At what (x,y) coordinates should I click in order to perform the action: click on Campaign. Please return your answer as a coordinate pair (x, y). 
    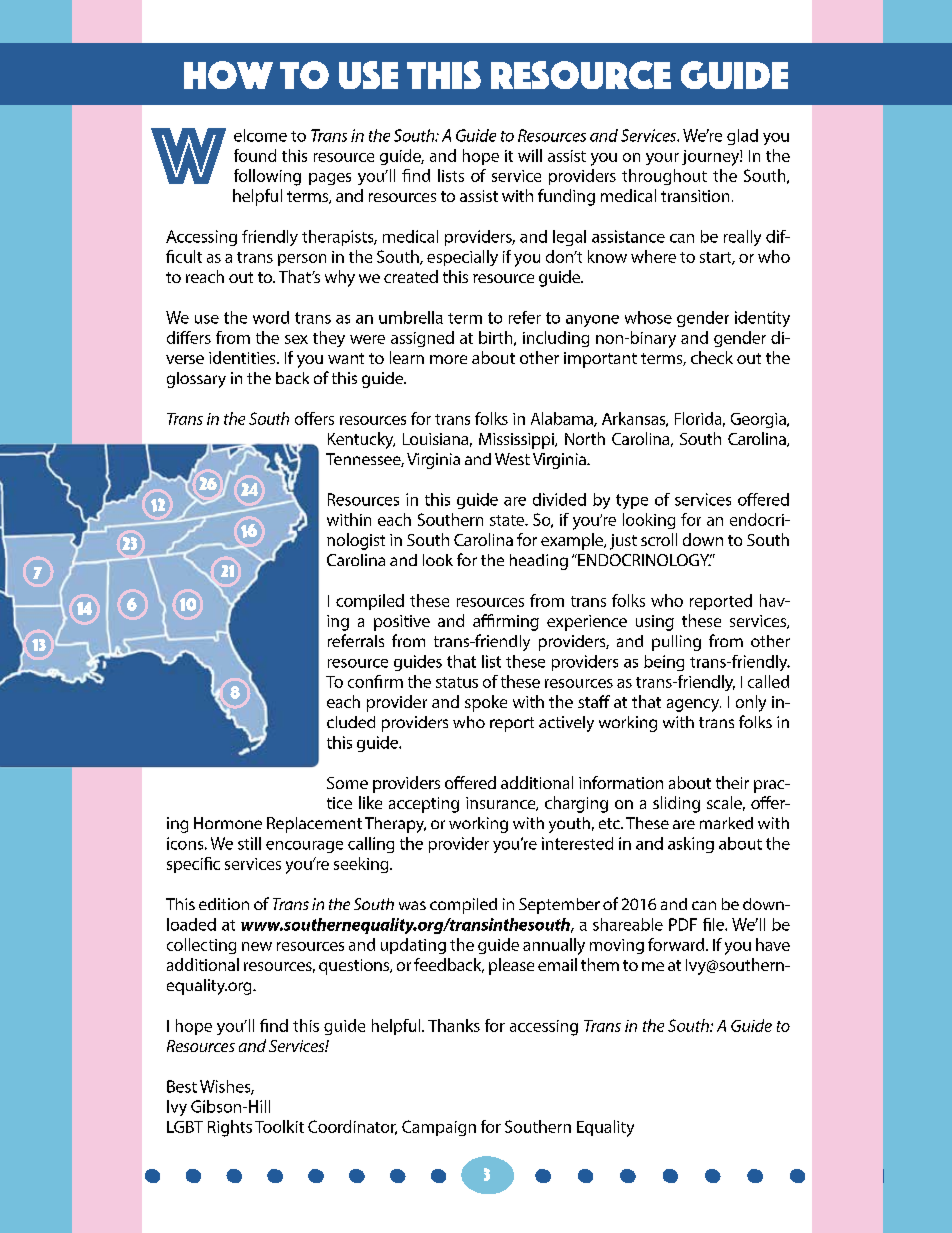
    Looking at the image, I should click on (439, 1128).
